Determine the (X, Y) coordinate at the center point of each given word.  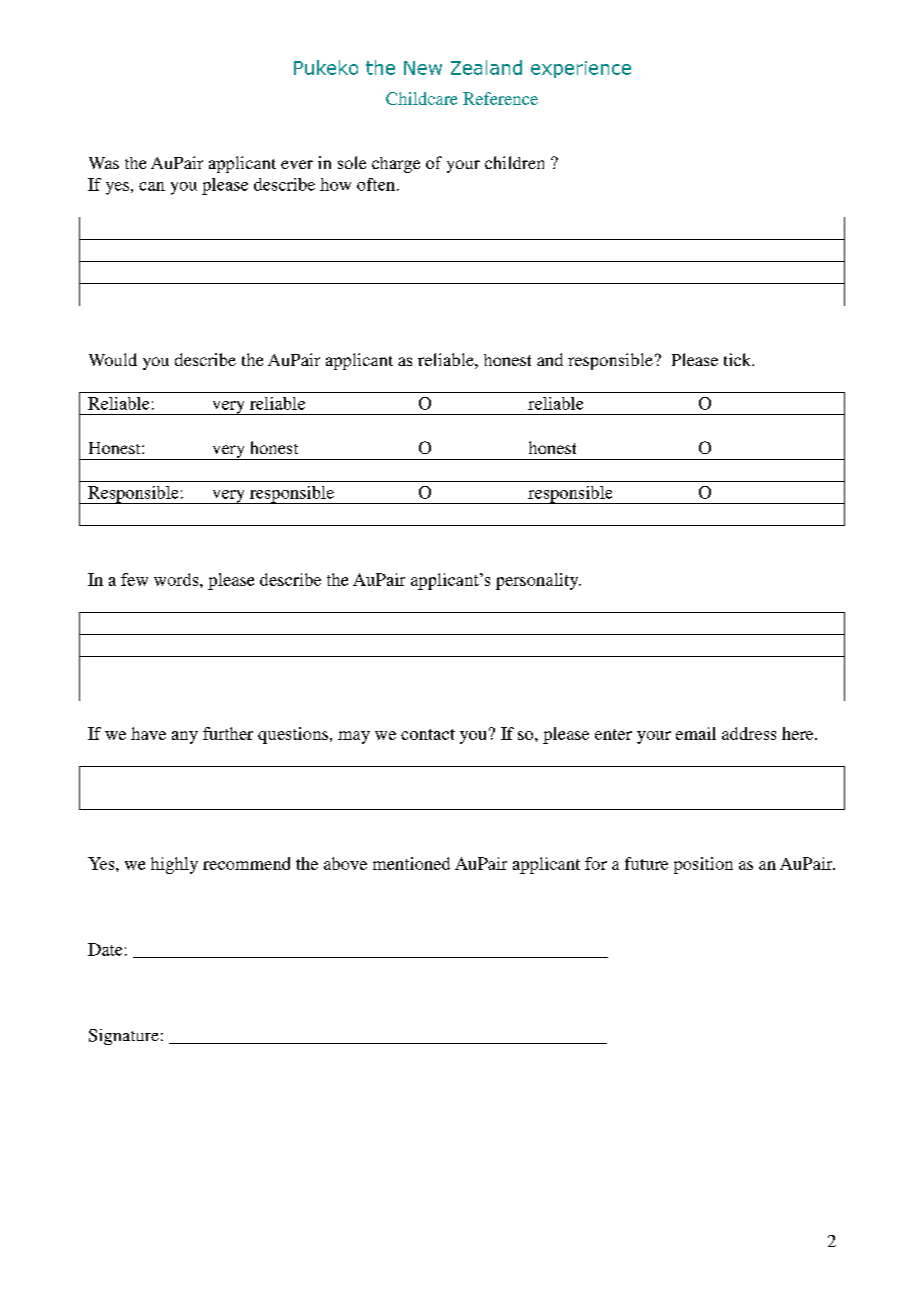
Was (104, 163)
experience (581, 69)
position (703, 865)
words (177, 579)
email (696, 733)
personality (538, 581)
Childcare (421, 98)
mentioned (411, 863)
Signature (124, 1037)
